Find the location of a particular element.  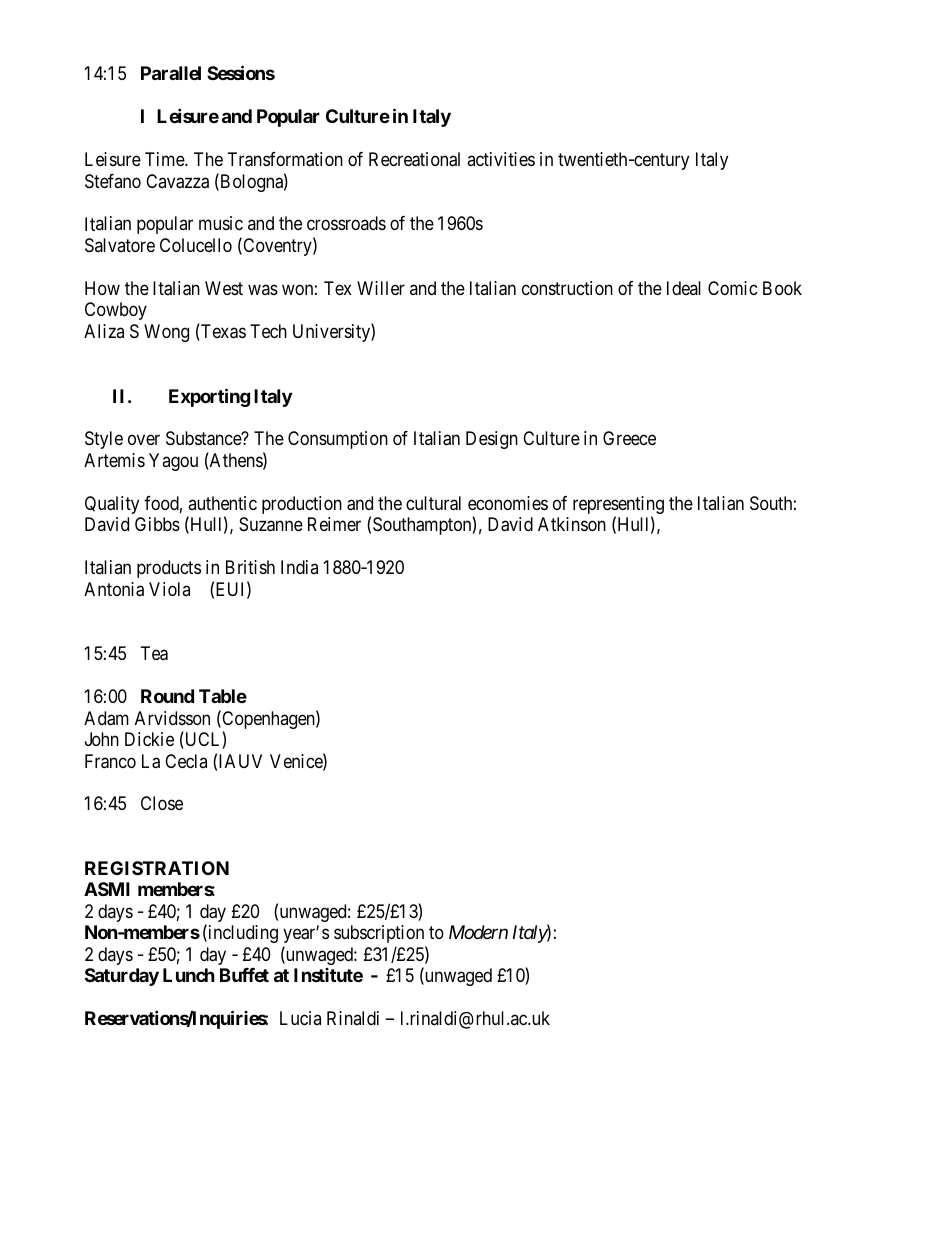

Atkinson is located at coordinates (572, 524).
